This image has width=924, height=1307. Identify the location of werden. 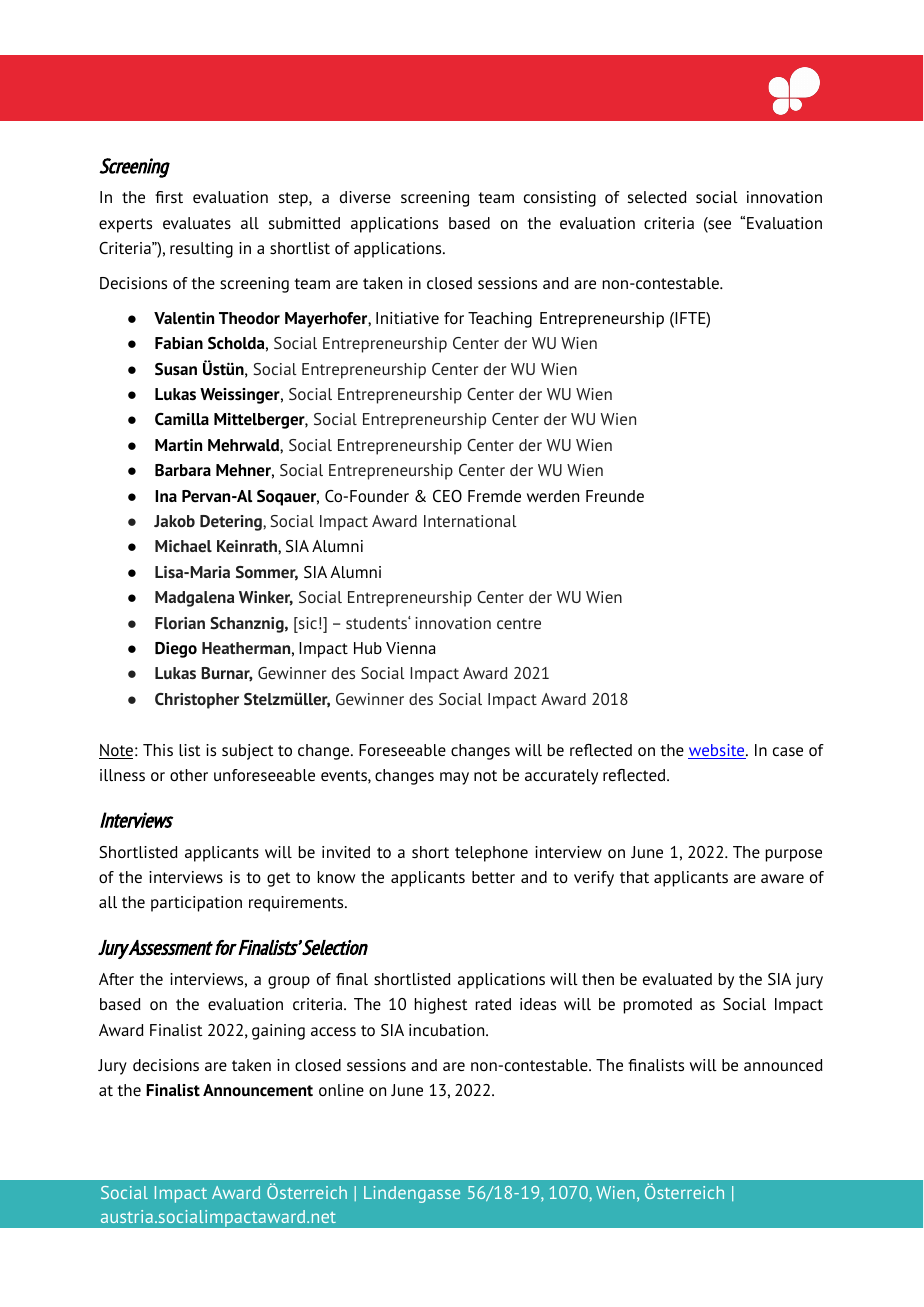
(553, 496).
